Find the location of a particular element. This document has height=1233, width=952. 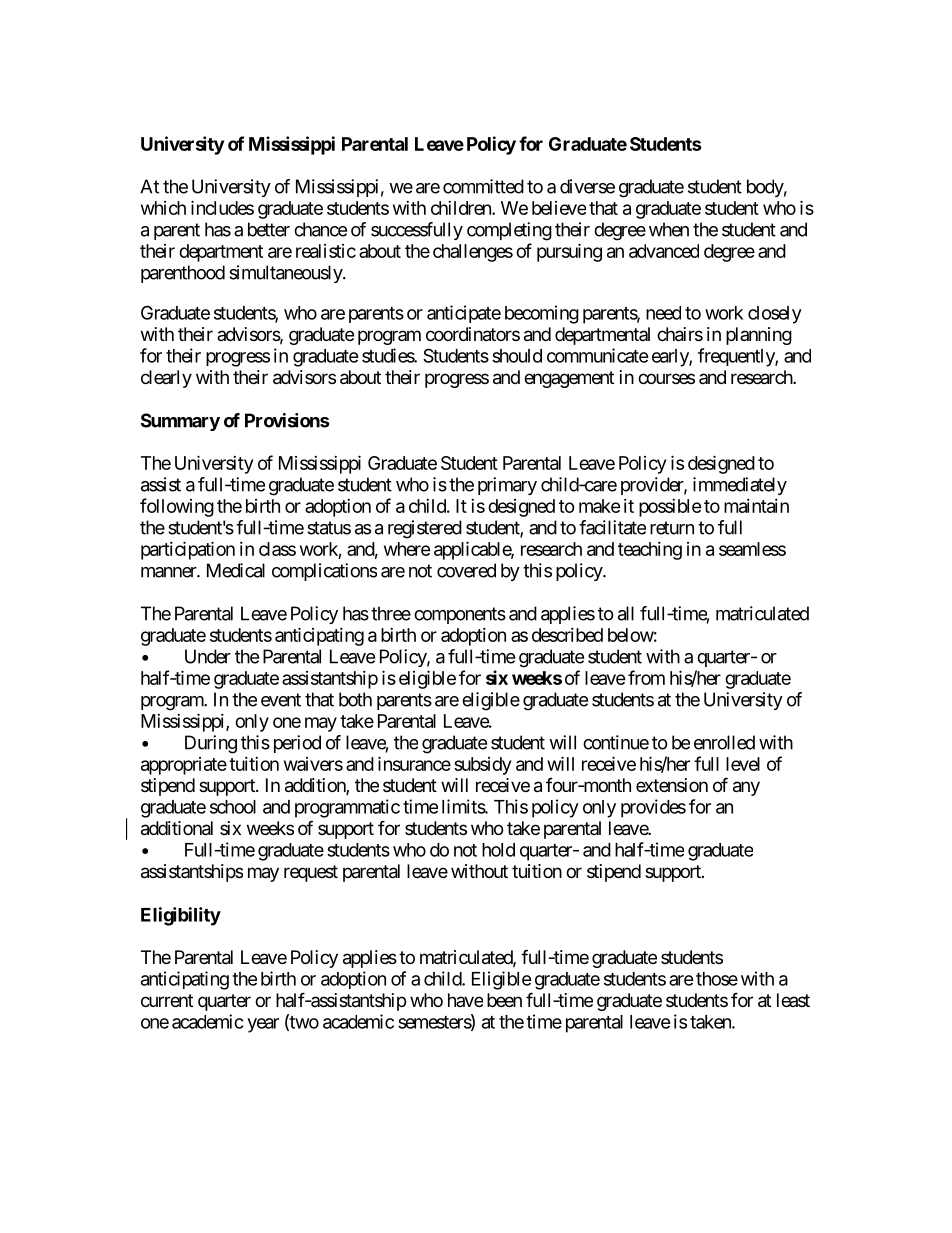

covered is located at coordinates (466, 570).
